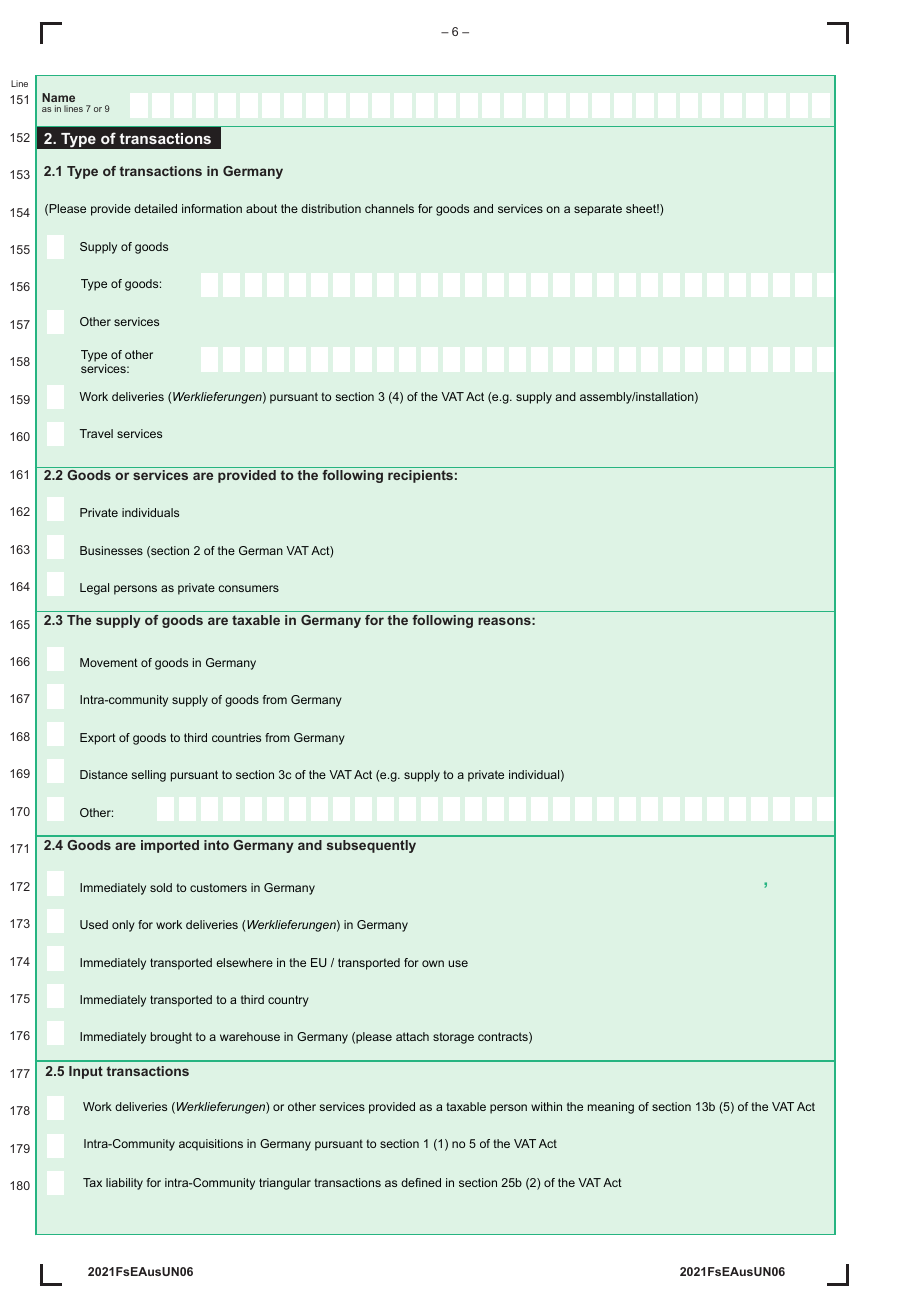 The height and width of the image is (1308, 924). Describe the element at coordinates (285, 1184) in the image. I see `triangular` at that location.
